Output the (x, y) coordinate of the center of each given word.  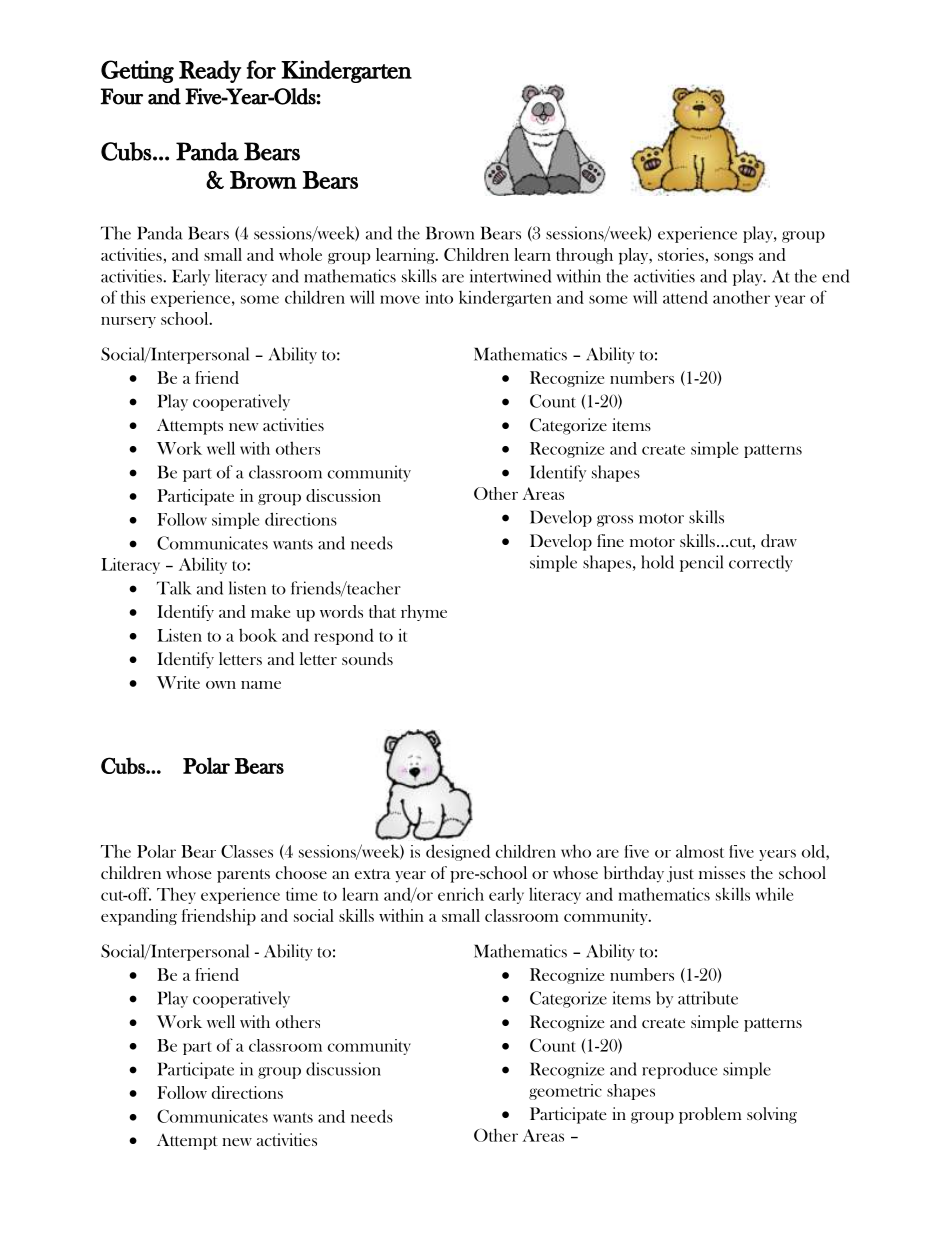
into (439, 297)
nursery (128, 322)
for (261, 69)
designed (458, 852)
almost (700, 851)
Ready (210, 71)
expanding (139, 917)
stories (681, 254)
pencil (701, 563)
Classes (247, 851)
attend (685, 297)
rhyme (424, 613)
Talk (174, 588)
